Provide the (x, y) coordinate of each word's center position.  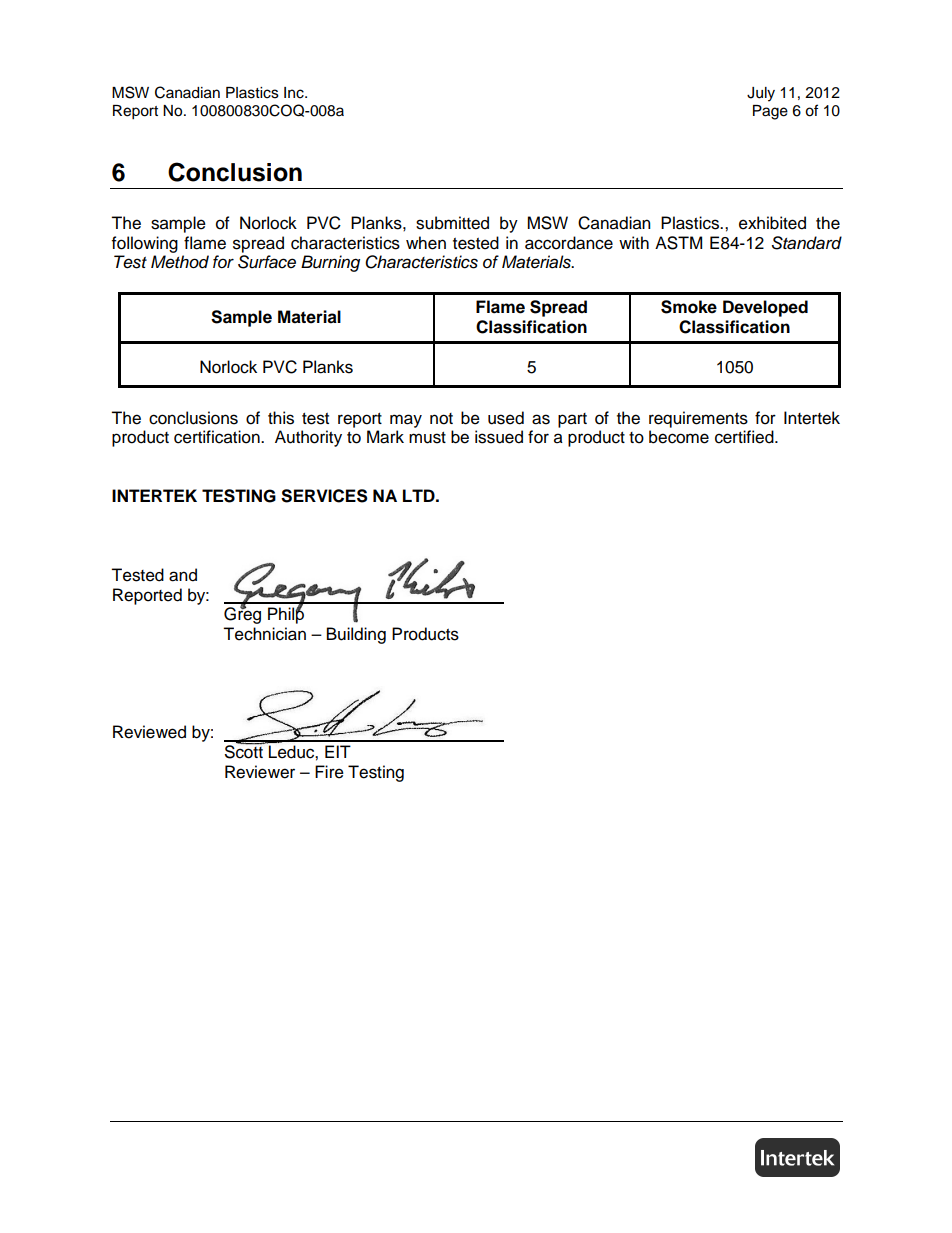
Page (770, 112)
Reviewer (260, 772)
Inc (295, 93)
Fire (329, 772)
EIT (338, 751)
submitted (452, 223)
